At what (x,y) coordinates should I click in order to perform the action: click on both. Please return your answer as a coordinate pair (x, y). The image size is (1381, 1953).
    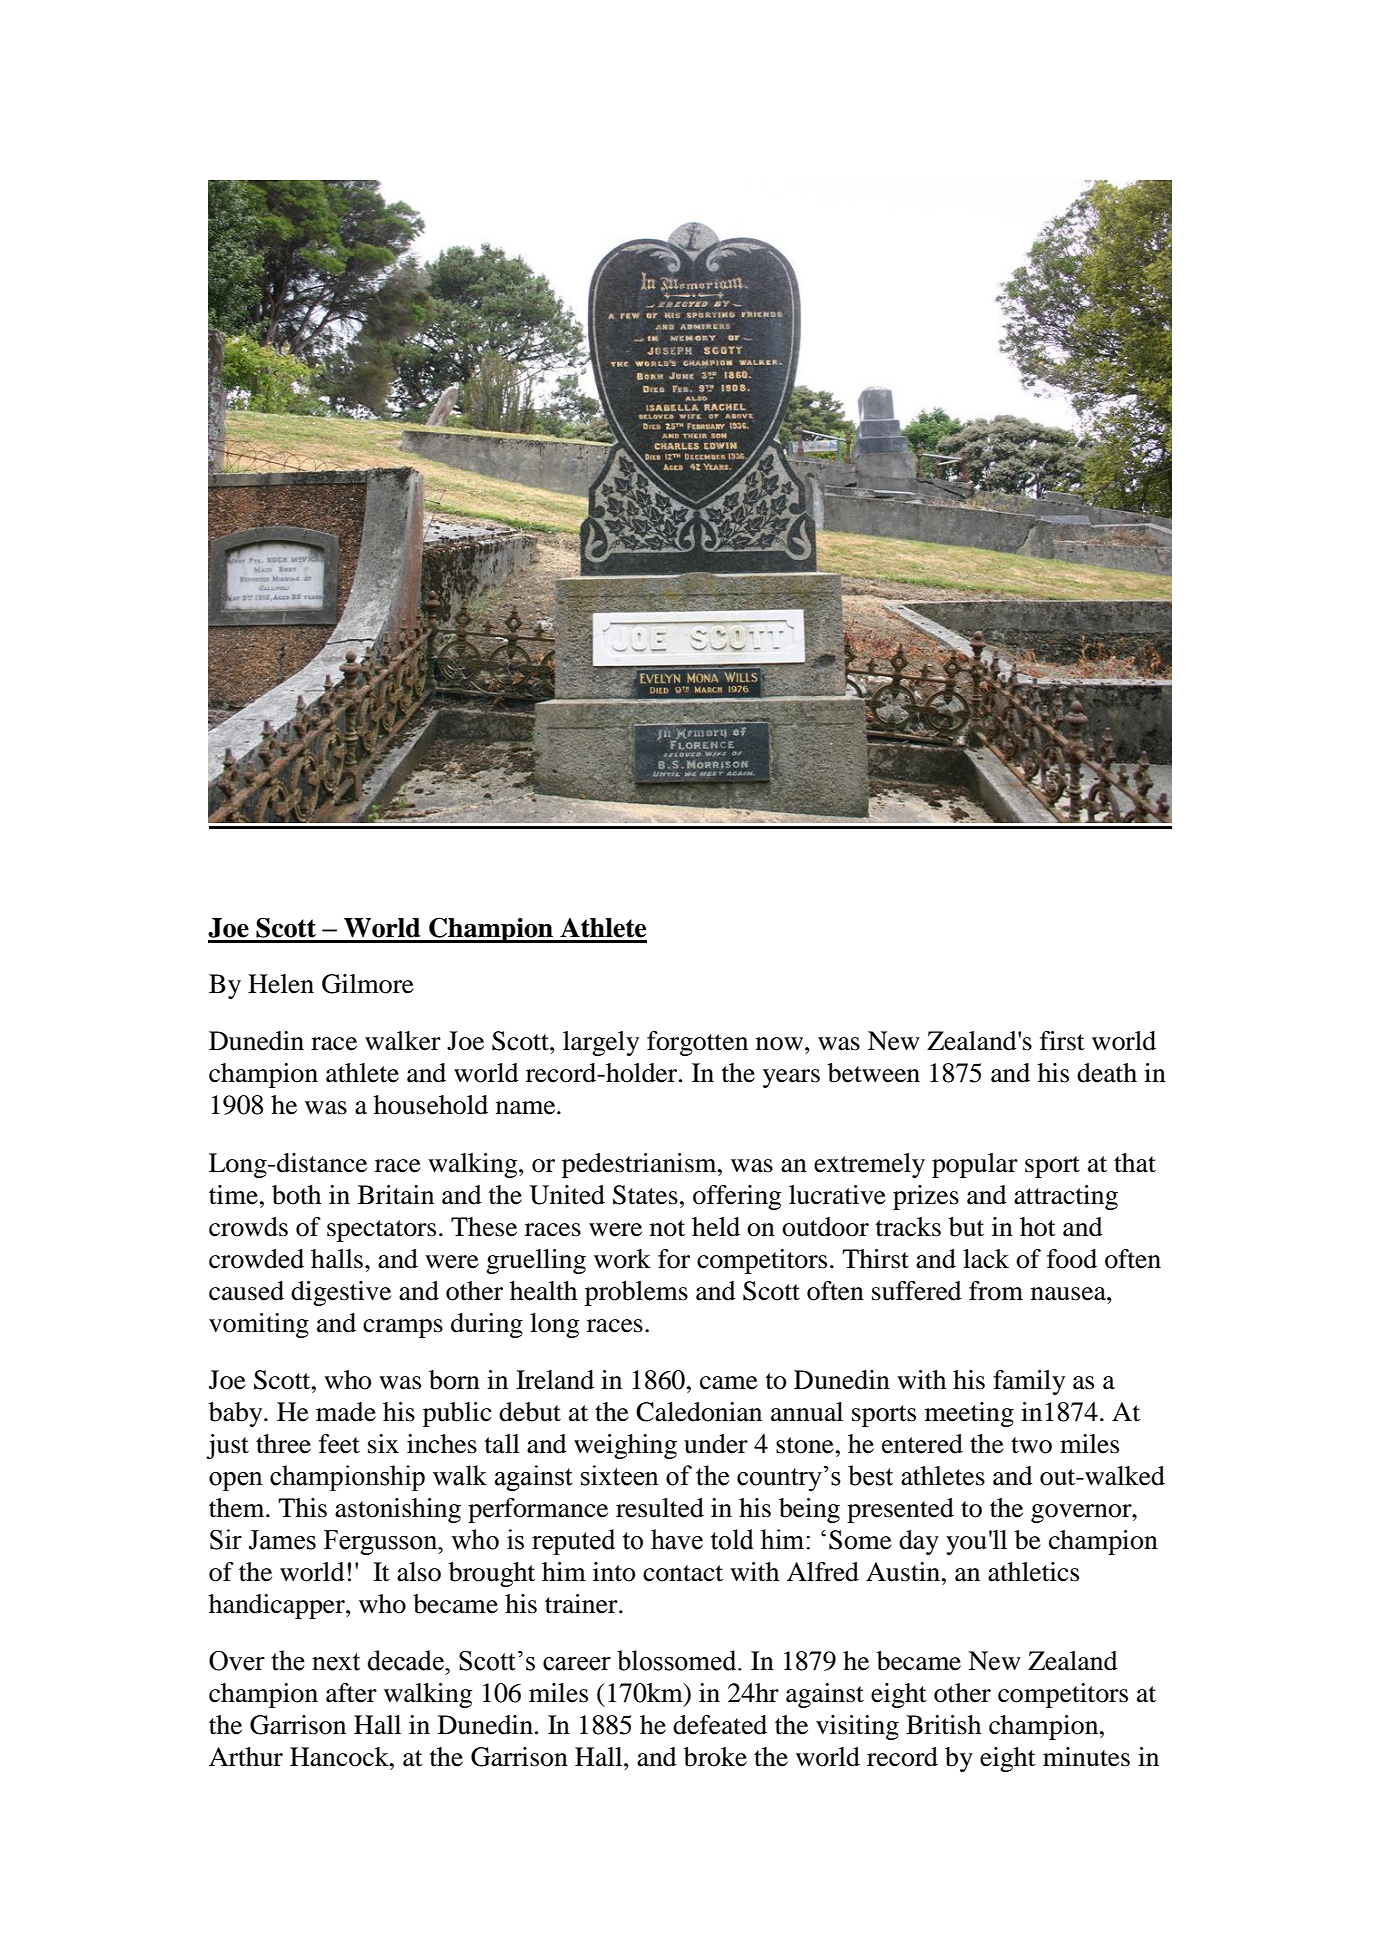
    Looking at the image, I should click on (296, 1195).
